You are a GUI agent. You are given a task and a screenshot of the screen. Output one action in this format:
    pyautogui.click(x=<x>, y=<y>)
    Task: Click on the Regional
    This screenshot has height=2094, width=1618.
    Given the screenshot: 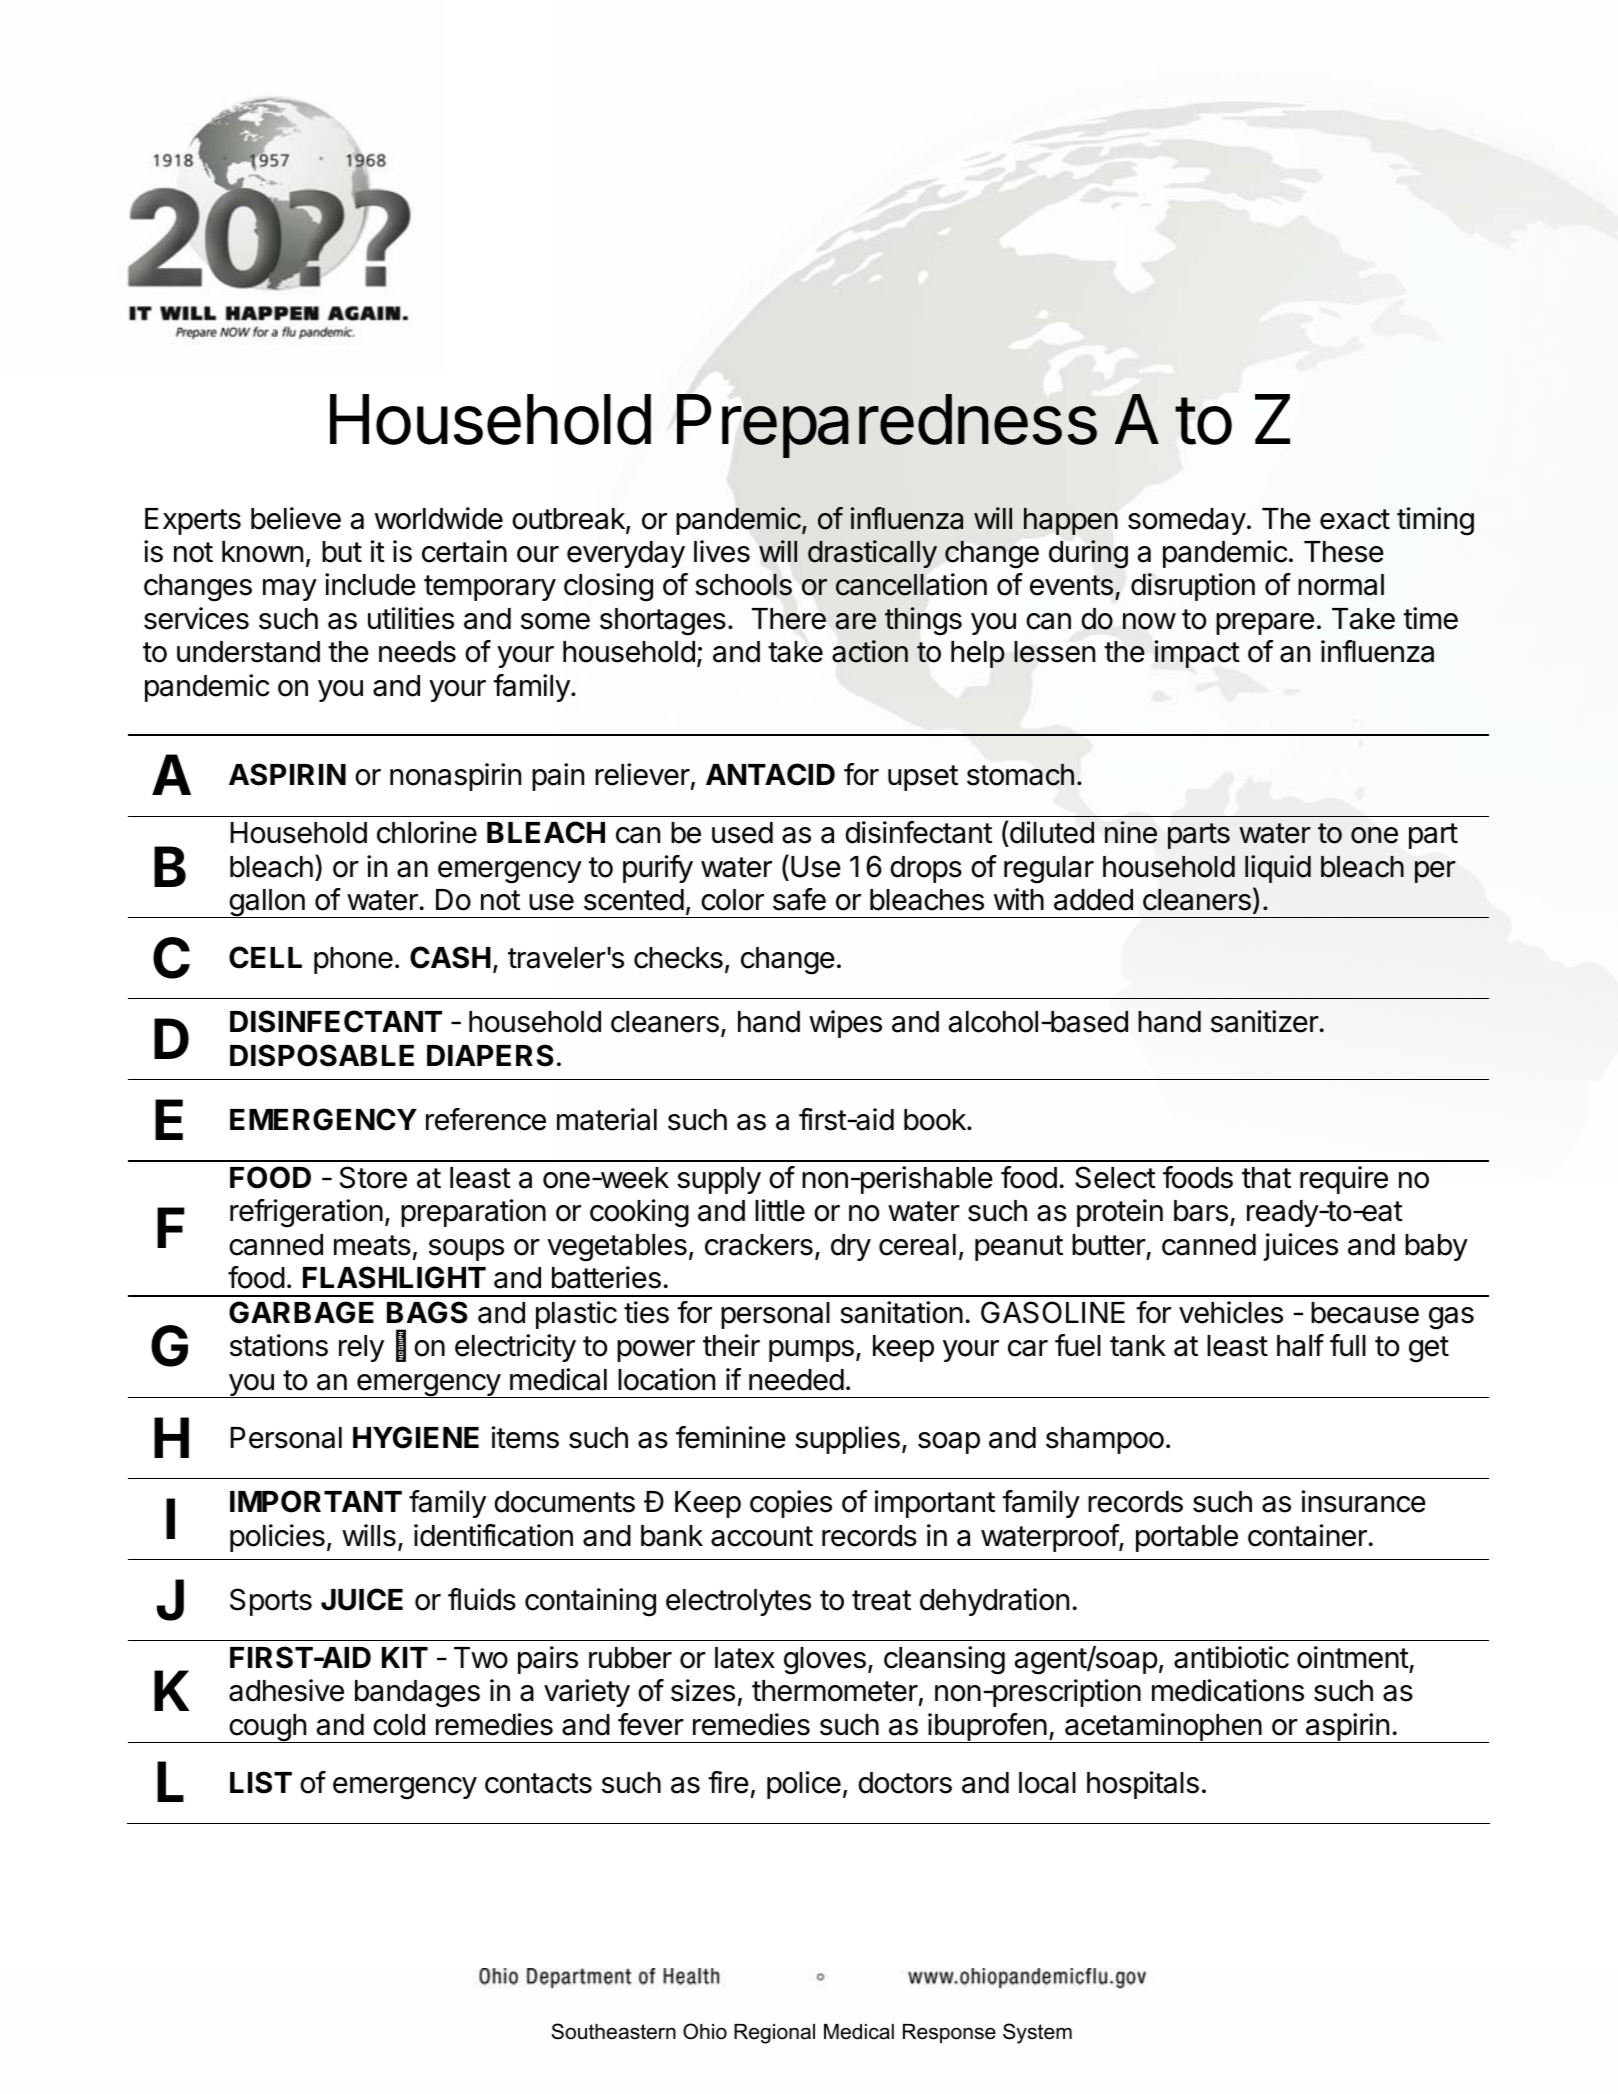 What is the action you would take?
    pyautogui.click(x=774, y=2034)
